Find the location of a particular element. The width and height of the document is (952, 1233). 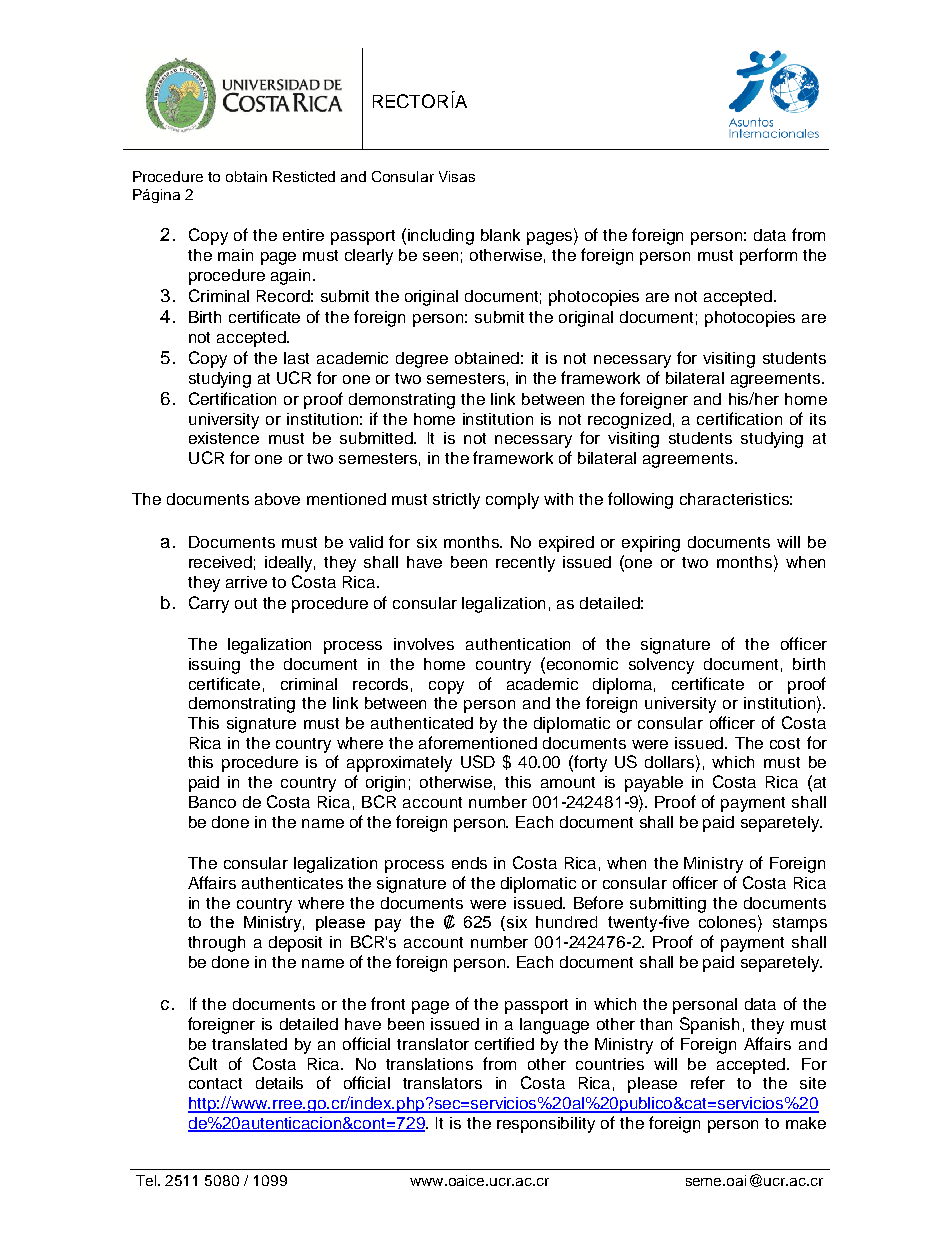

comply is located at coordinates (512, 501).
